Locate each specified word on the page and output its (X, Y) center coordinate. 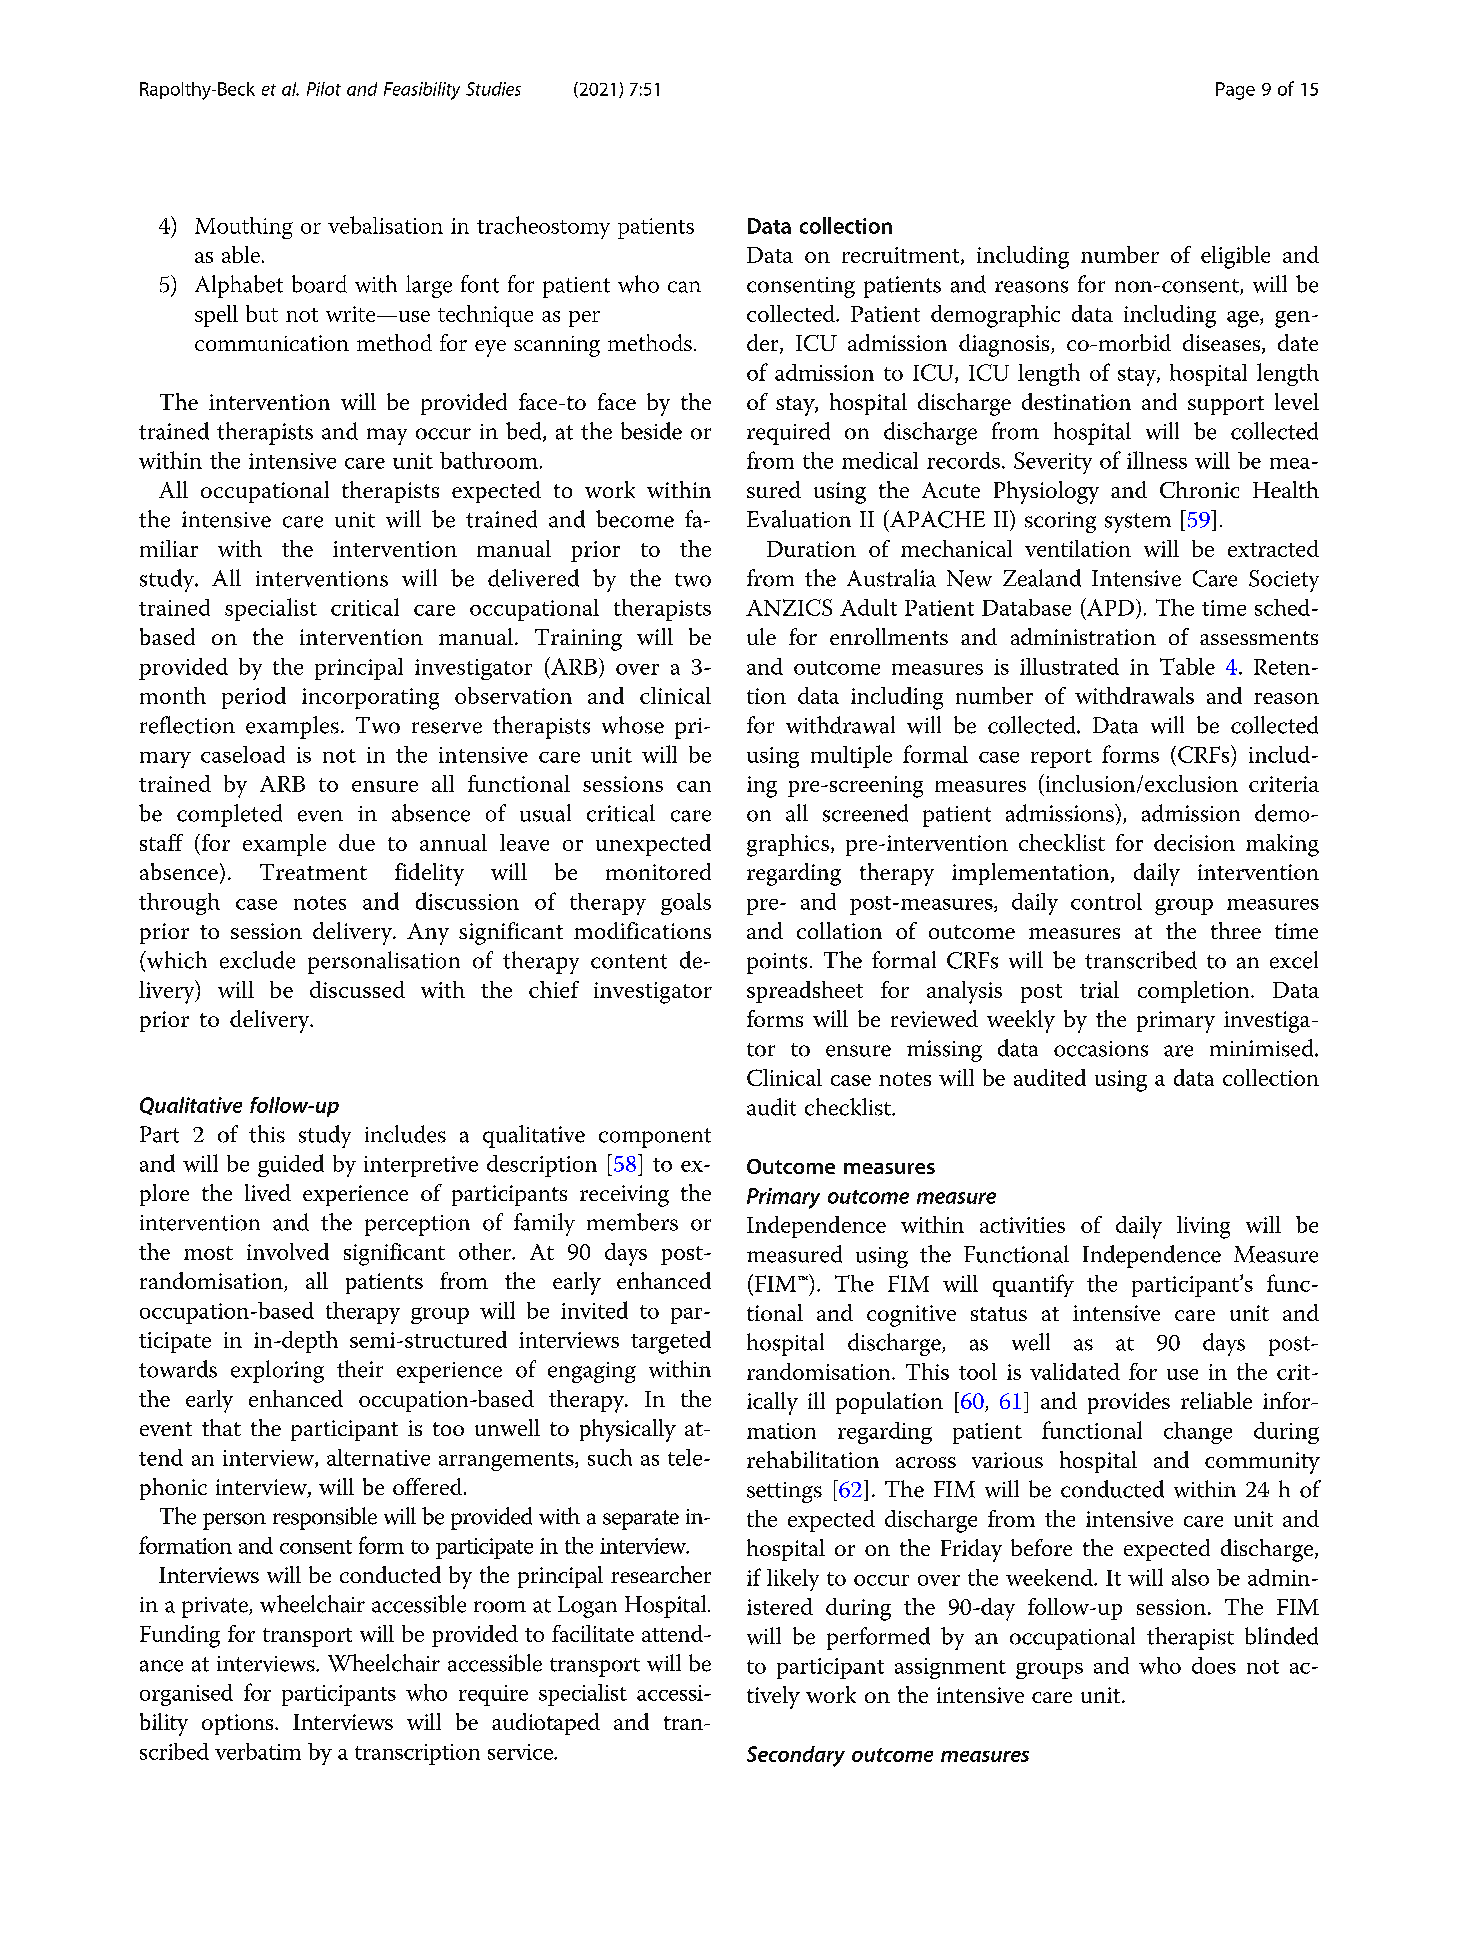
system (1138, 523)
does (1214, 1665)
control (1106, 901)
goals (686, 904)
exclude (257, 960)
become (635, 519)
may (387, 436)
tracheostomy (543, 227)
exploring (277, 1371)
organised (186, 1695)
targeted (671, 1342)
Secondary (796, 1756)
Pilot (324, 89)
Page (1235, 91)
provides (1129, 1403)
